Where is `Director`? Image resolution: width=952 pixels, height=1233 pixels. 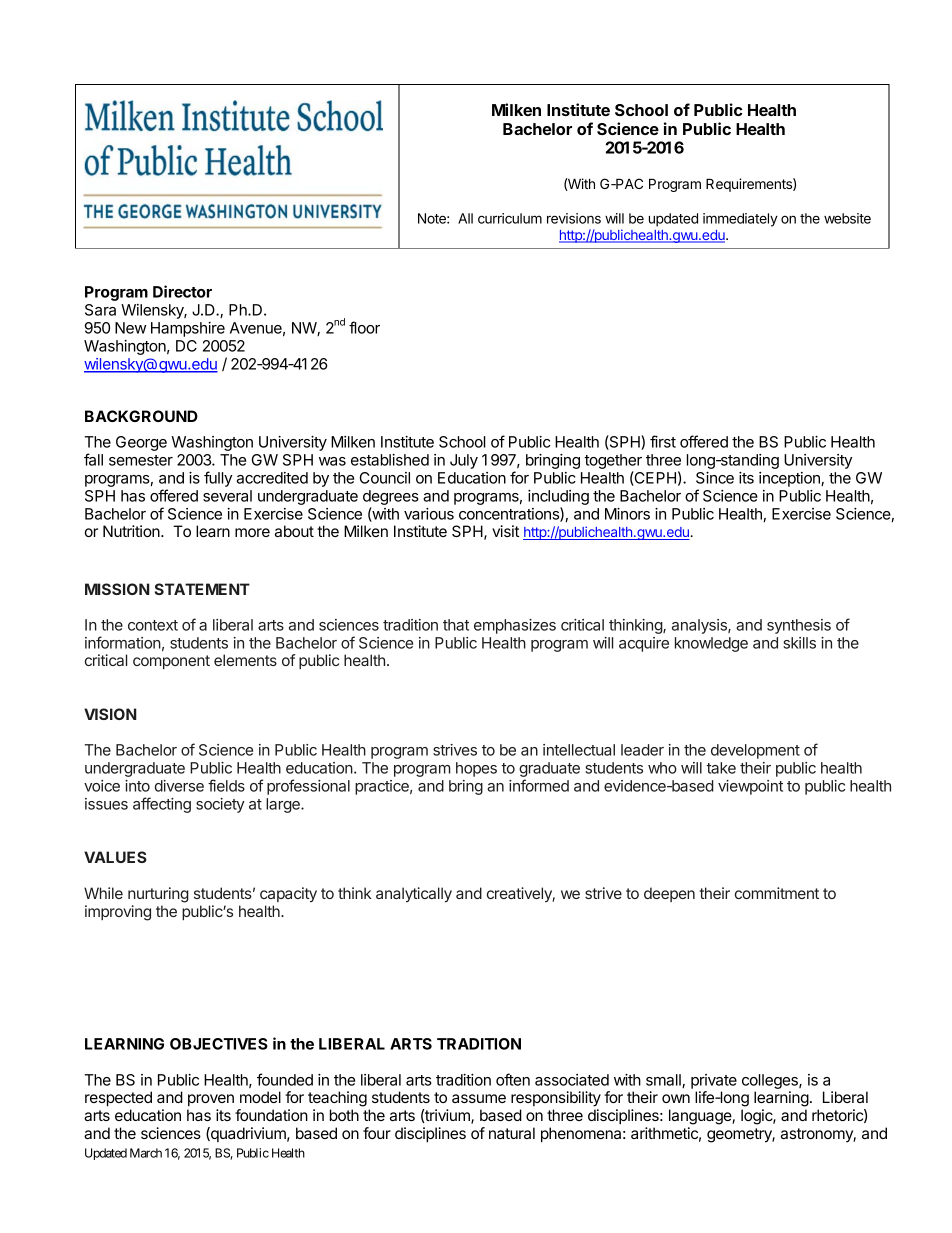
Director is located at coordinates (182, 291).
